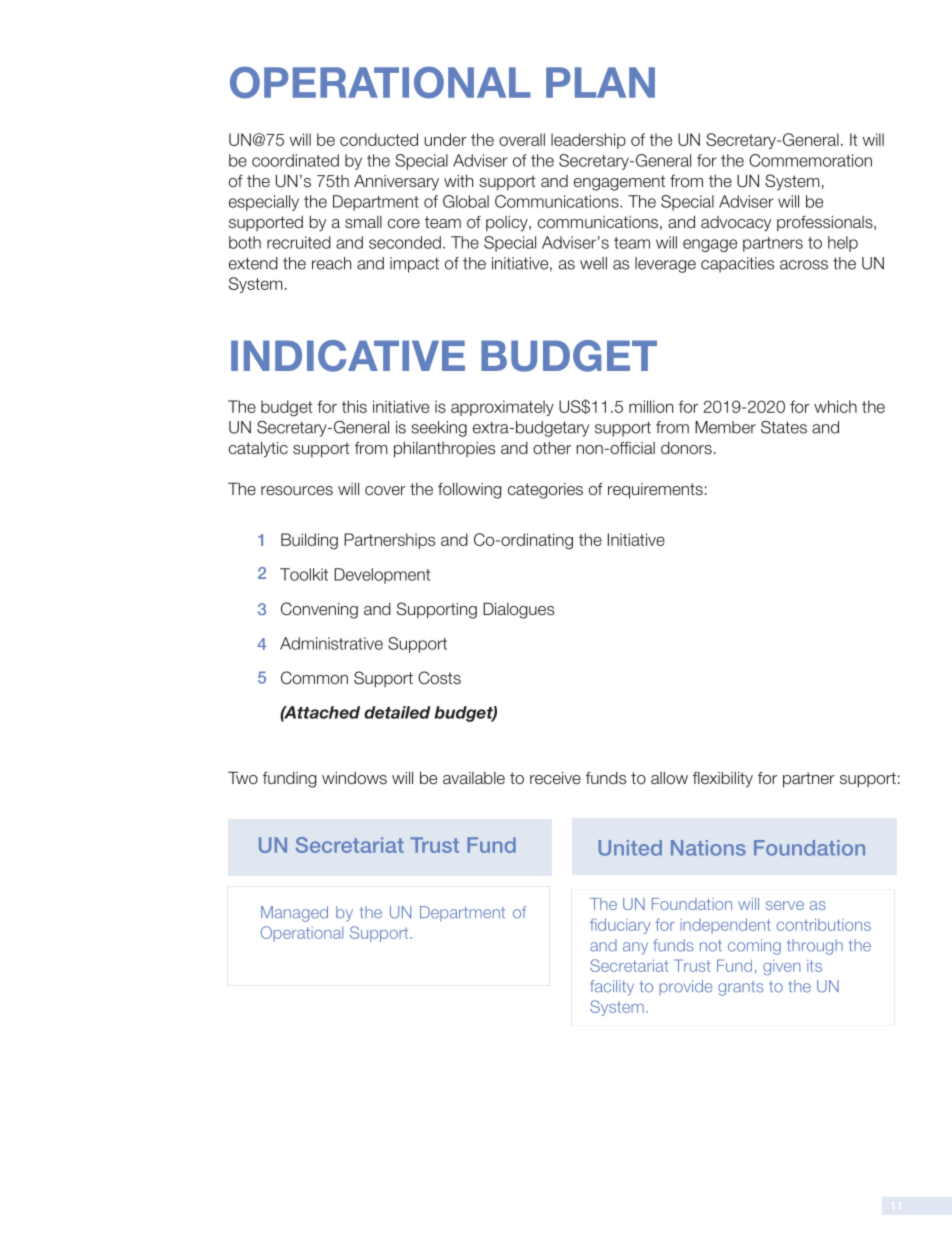  What do you see at coordinates (810, 160) in the page?
I see `Commemoration` at bounding box center [810, 160].
